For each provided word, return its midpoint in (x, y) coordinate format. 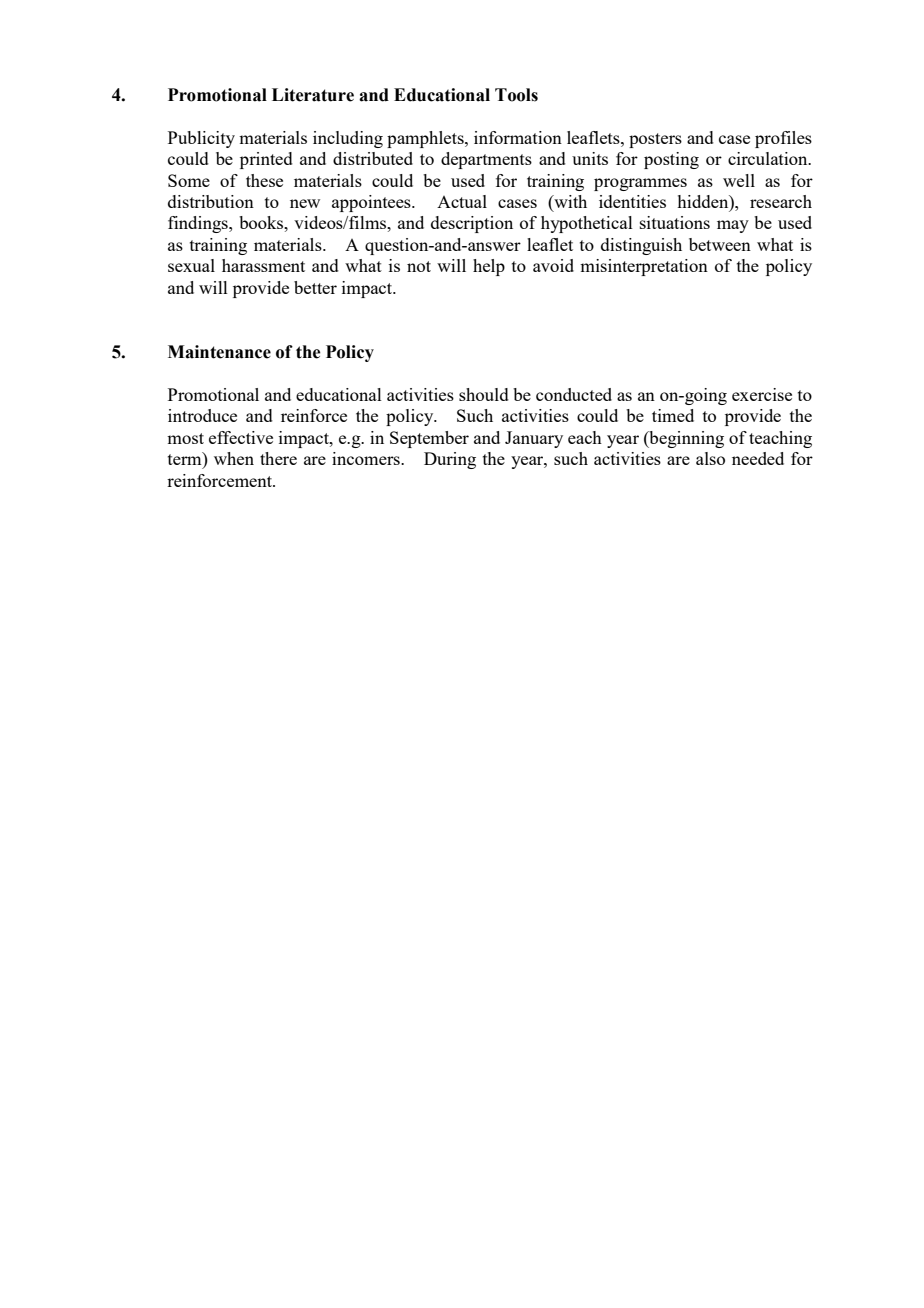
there (278, 458)
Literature (313, 95)
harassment (263, 265)
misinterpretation (644, 267)
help (489, 267)
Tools (516, 95)
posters (655, 140)
